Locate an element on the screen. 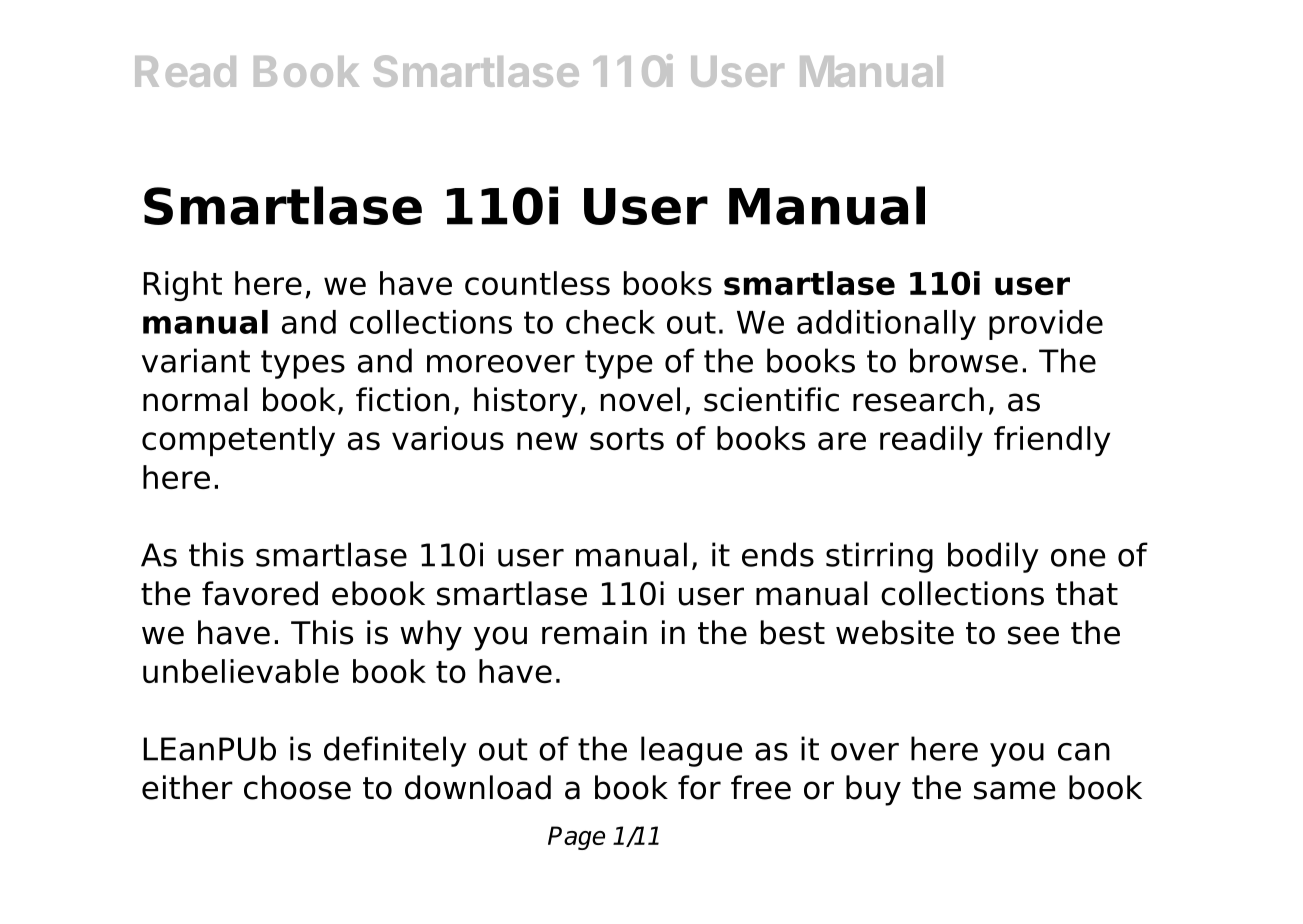  favored is located at coordinates (260, 593).
